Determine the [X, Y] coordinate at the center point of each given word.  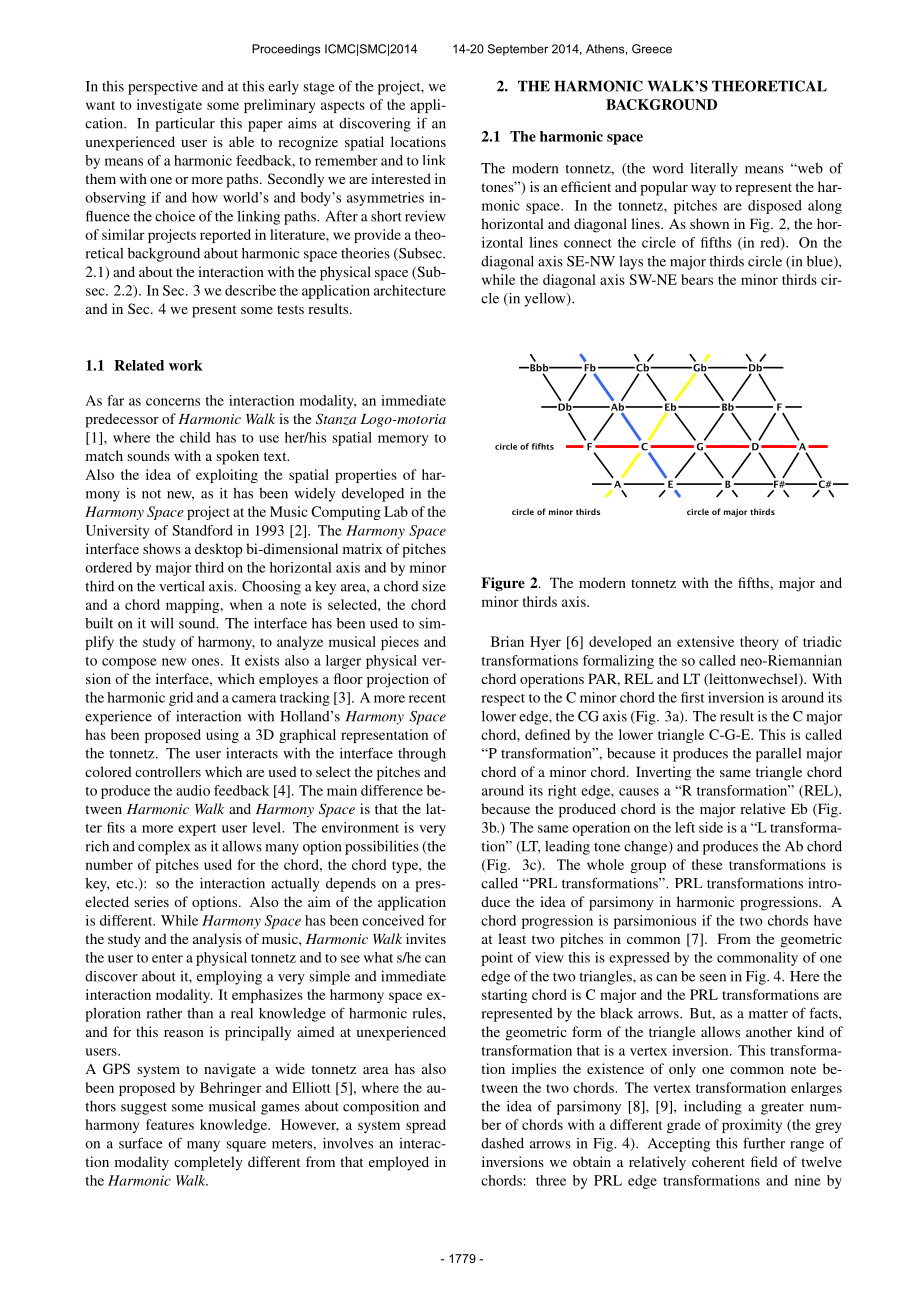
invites [426, 938]
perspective [163, 87]
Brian [507, 641]
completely [208, 1163]
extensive [705, 641]
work [185, 365]
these [707, 864]
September [518, 50]
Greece [652, 49]
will [162, 623]
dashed [502, 1143]
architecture [410, 290]
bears [697, 279]
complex [164, 848]
